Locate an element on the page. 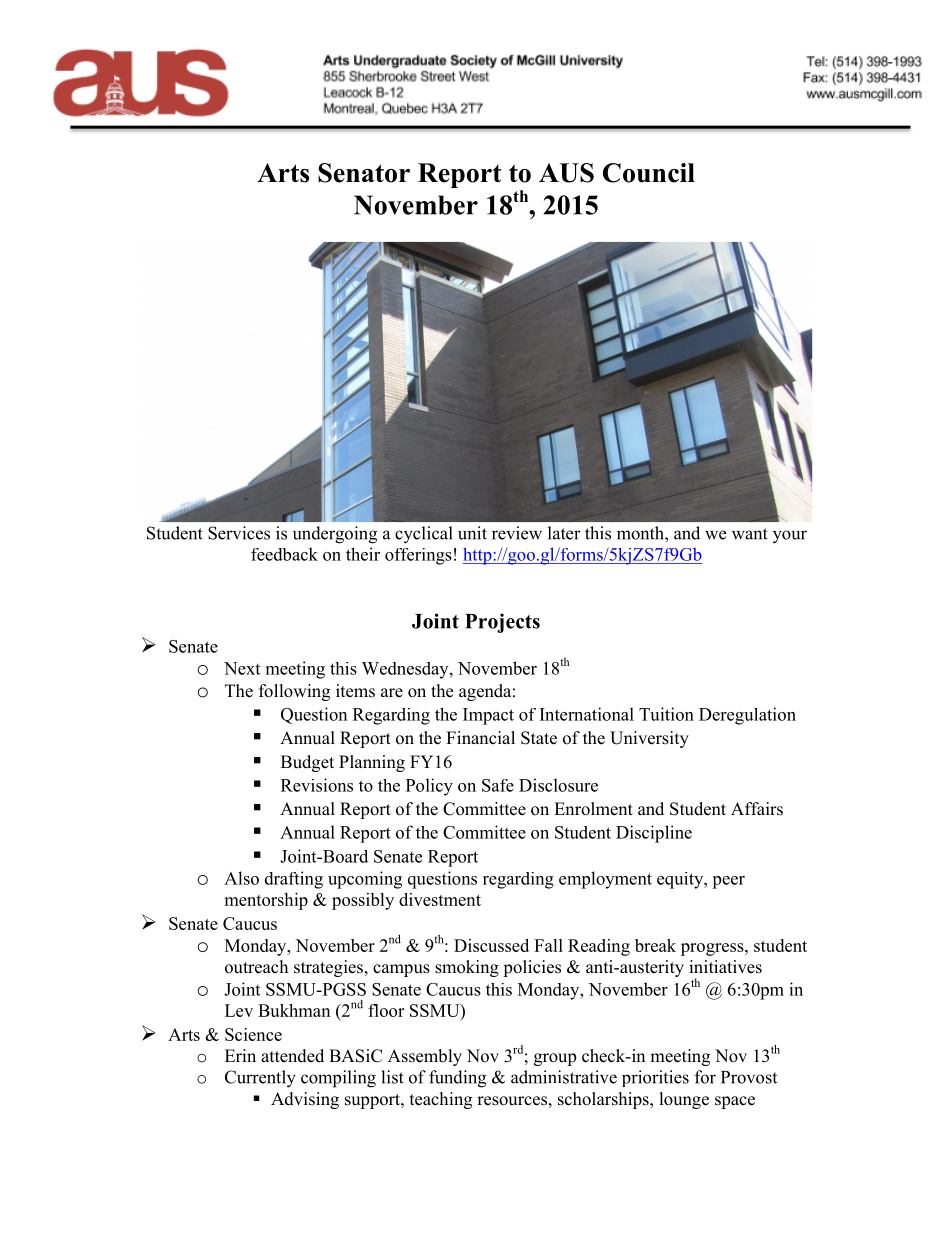 The width and height of the document is (952, 1233). Safe is located at coordinates (498, 785).
